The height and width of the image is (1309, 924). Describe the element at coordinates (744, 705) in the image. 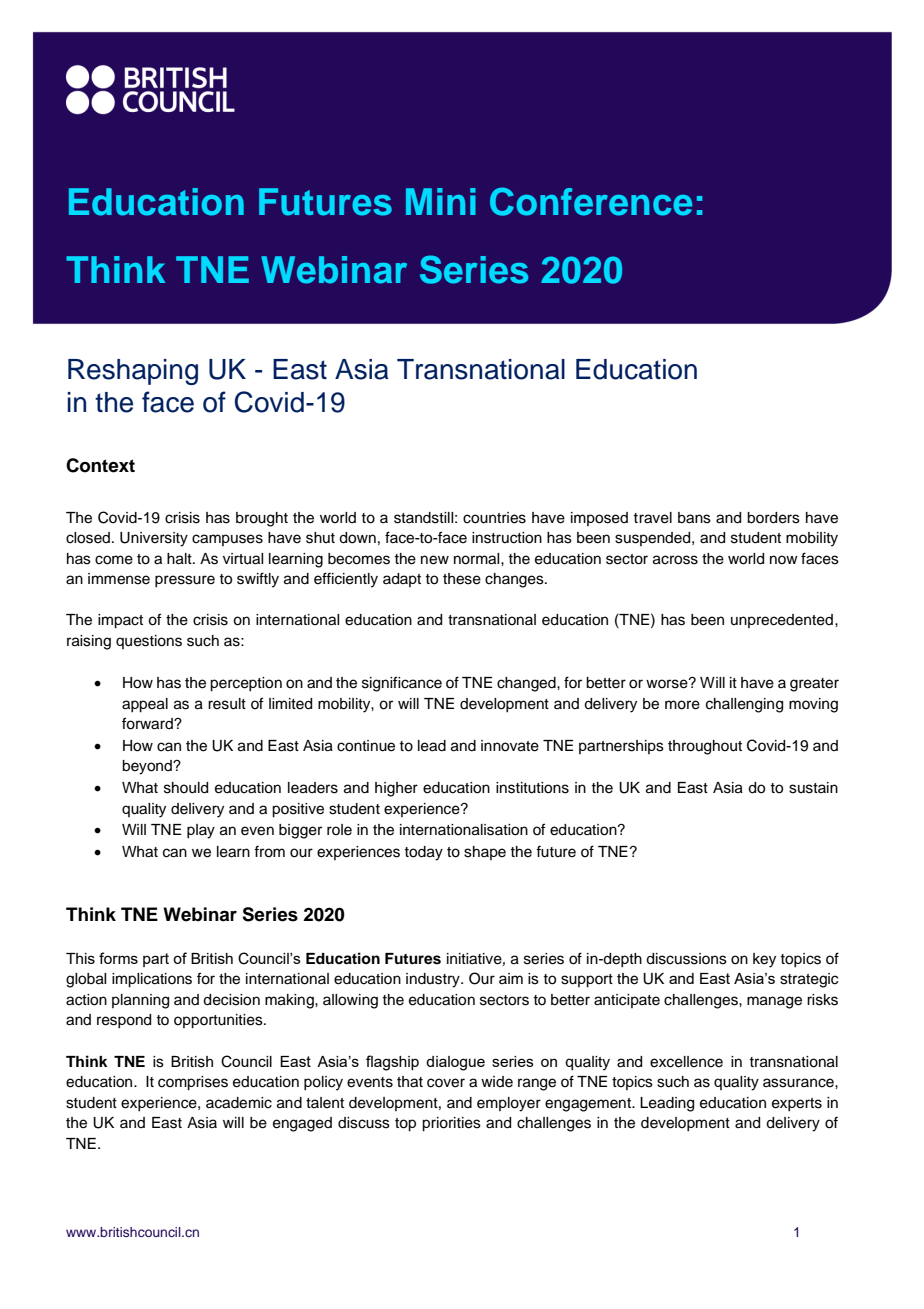

I see `challenging` at that location.
